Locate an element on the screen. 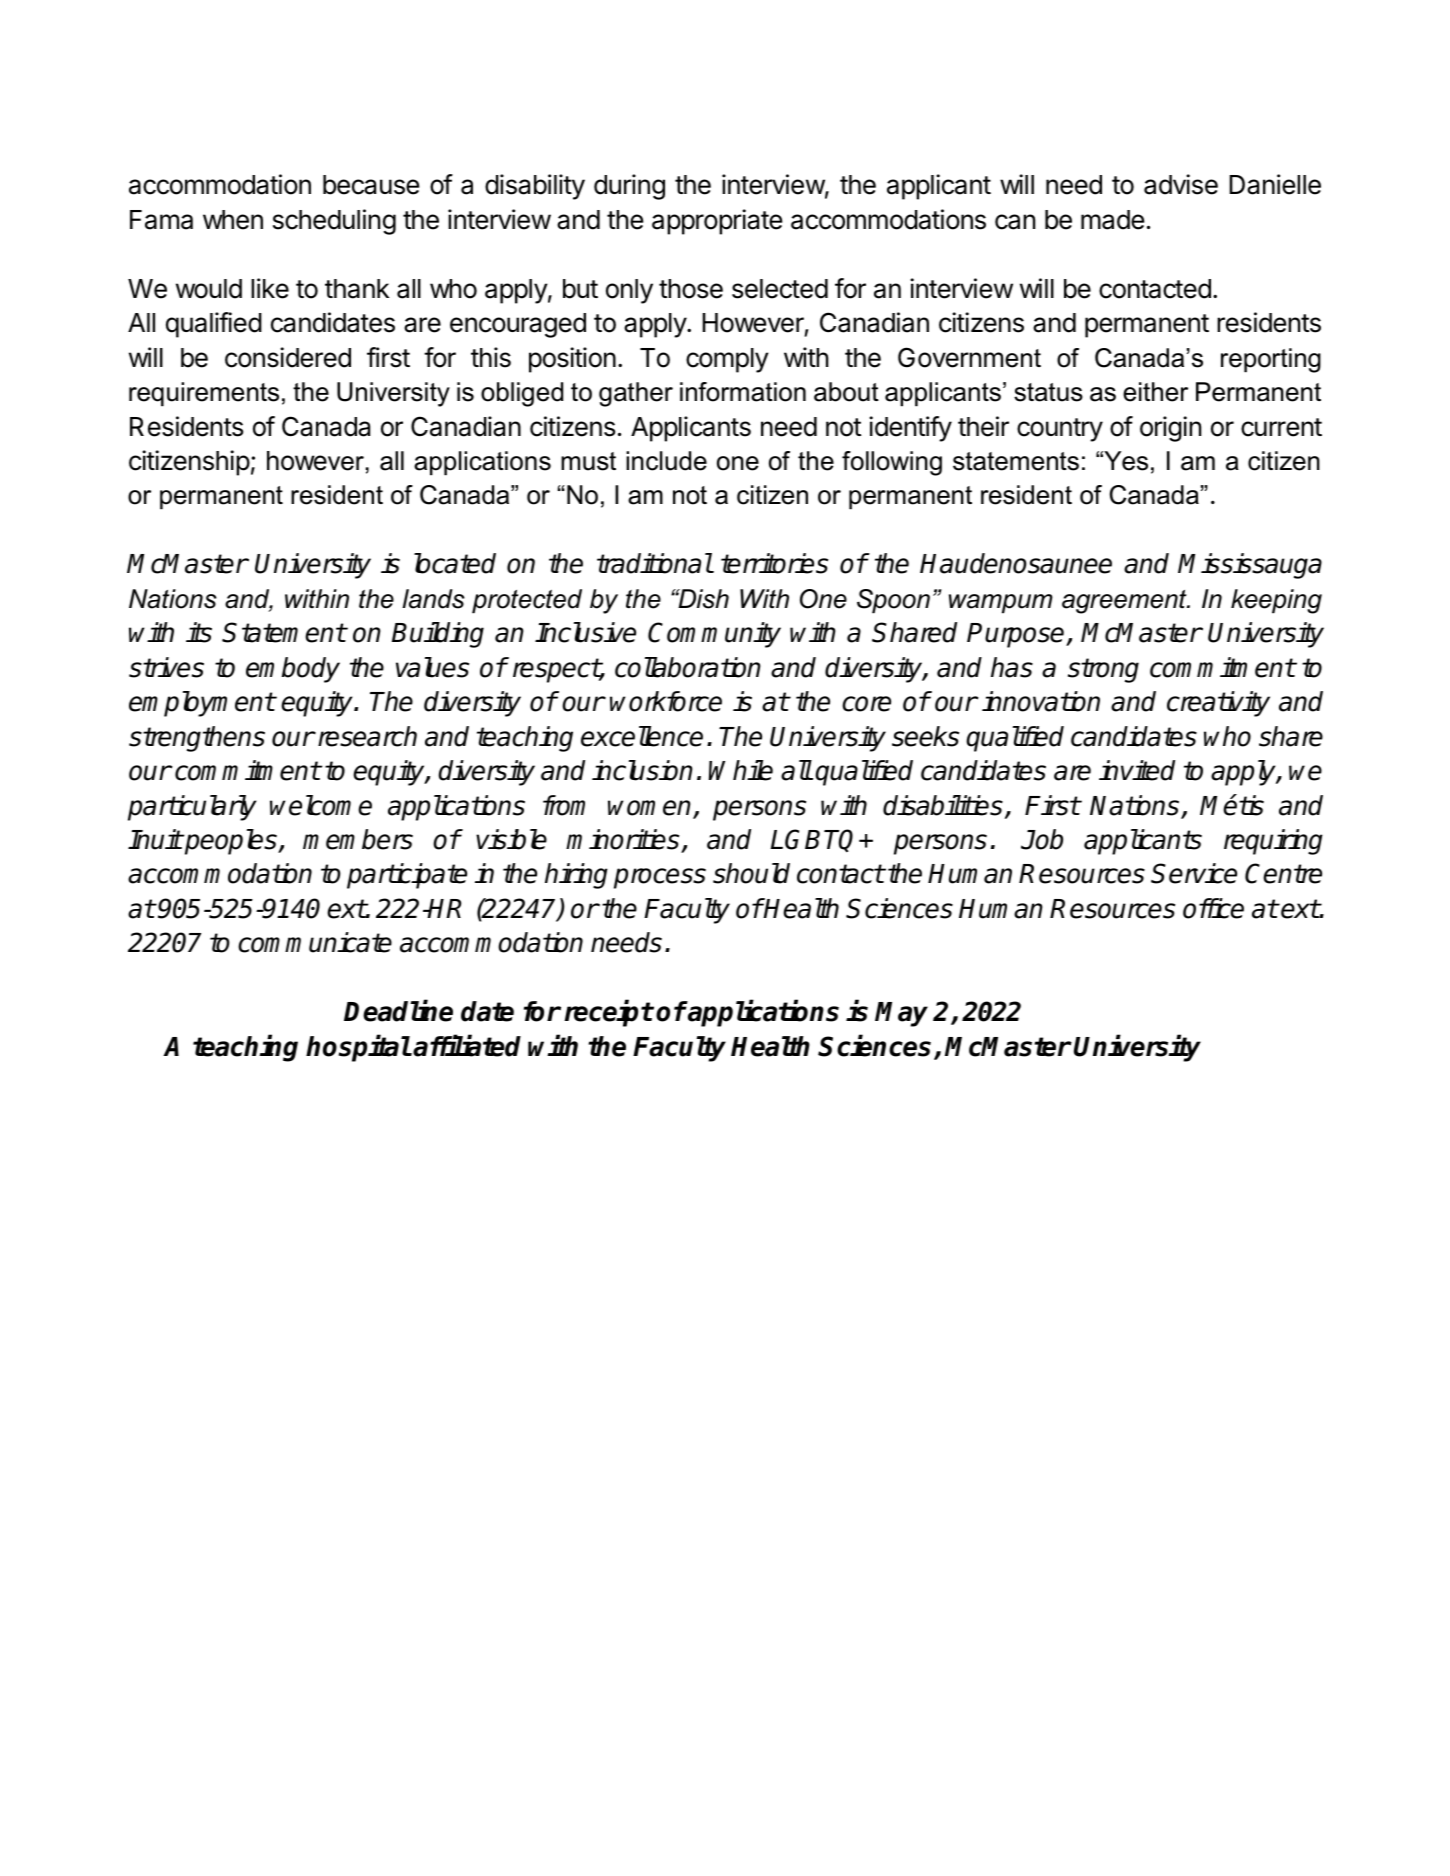 Image resolution: width=1450 pixels, height=1876 pixels. its is located at coordinates (199, 632).
